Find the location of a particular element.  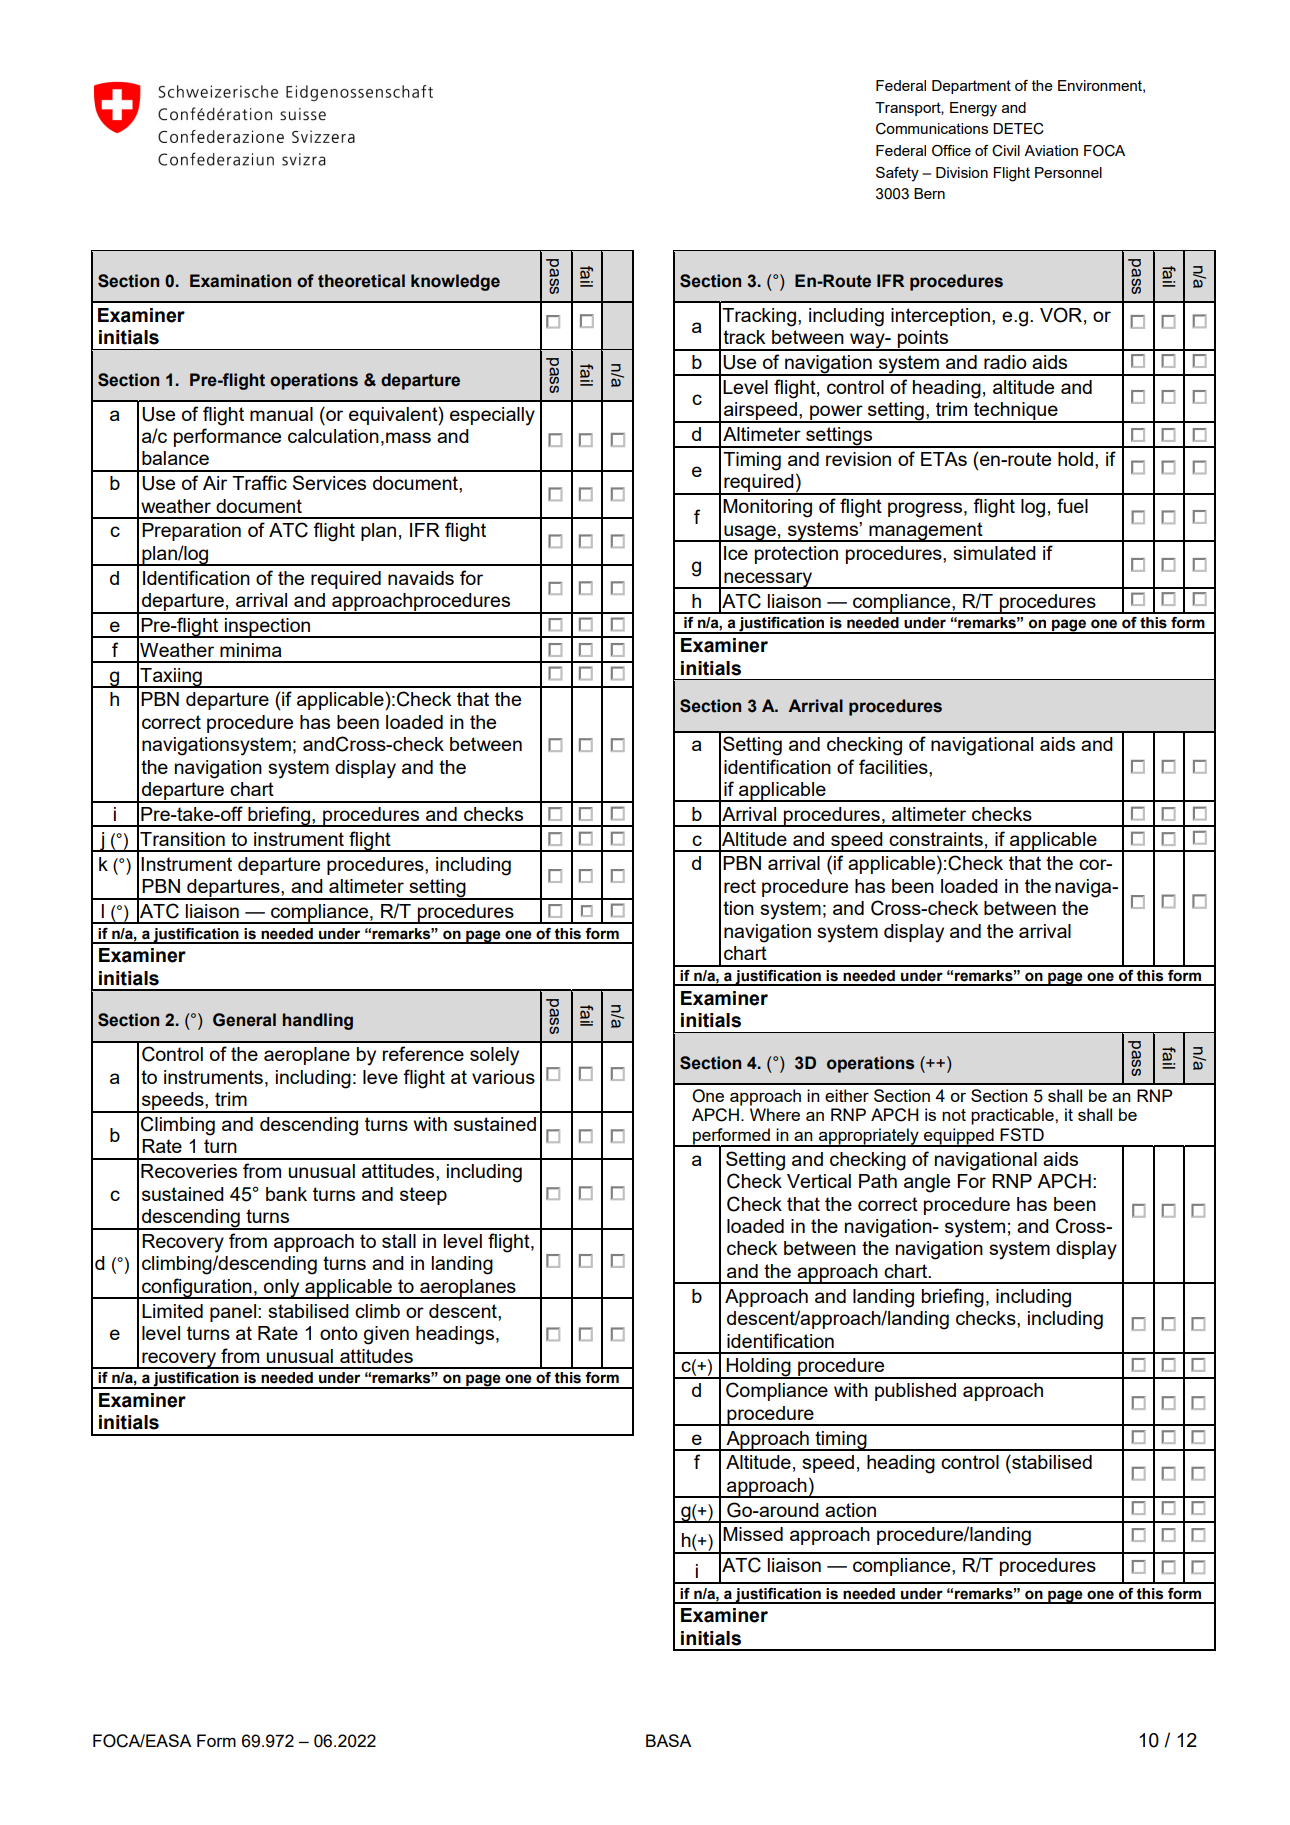

General is located at coordinates (244, 1020).
